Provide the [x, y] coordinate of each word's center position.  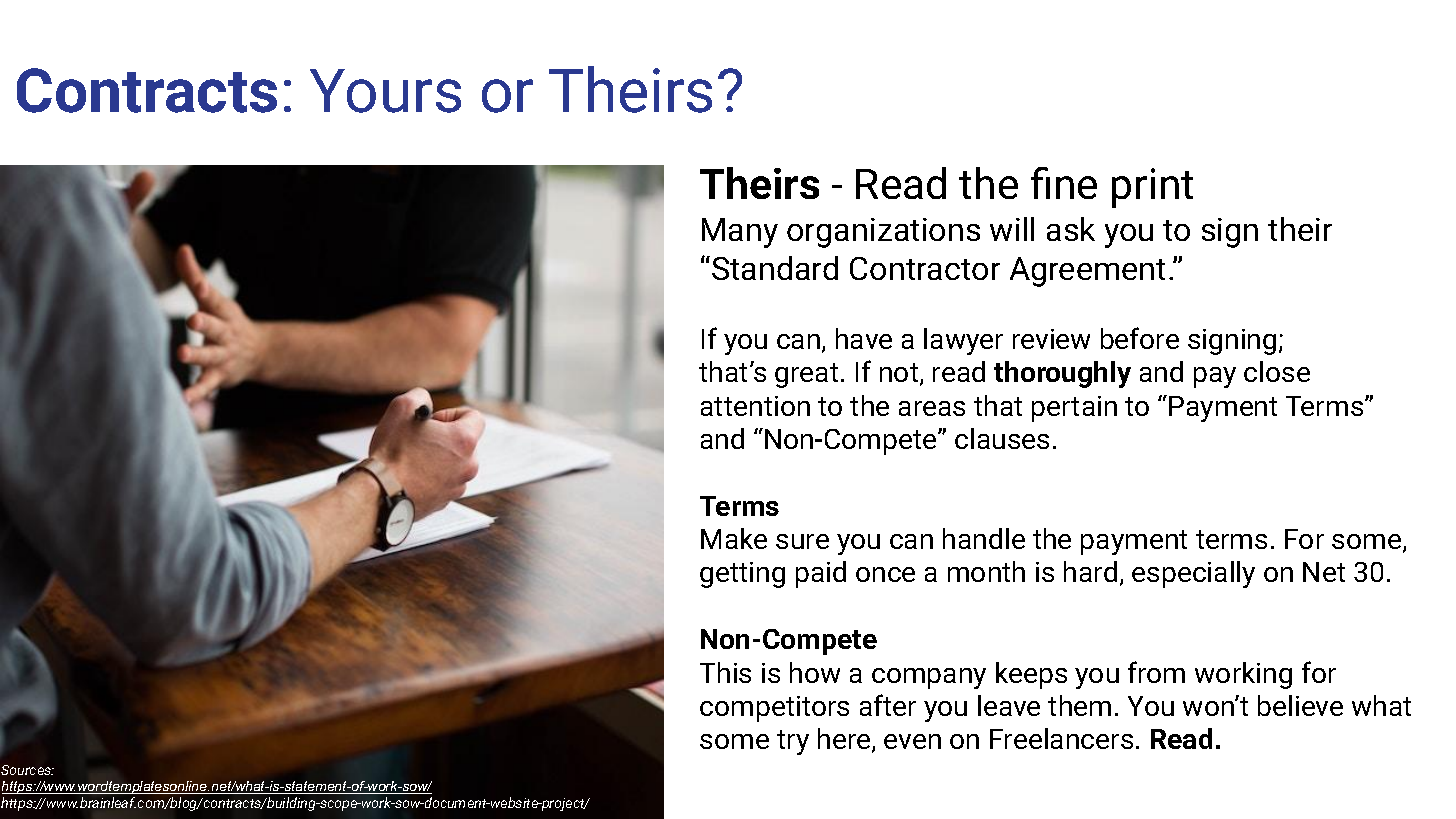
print [1152, 188]
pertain [1074, 409]
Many [740, 233]
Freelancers [1061, 738]
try [793, 742]
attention [755, 406]
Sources [27, 770]
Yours [385, 91]
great [806, 375]
